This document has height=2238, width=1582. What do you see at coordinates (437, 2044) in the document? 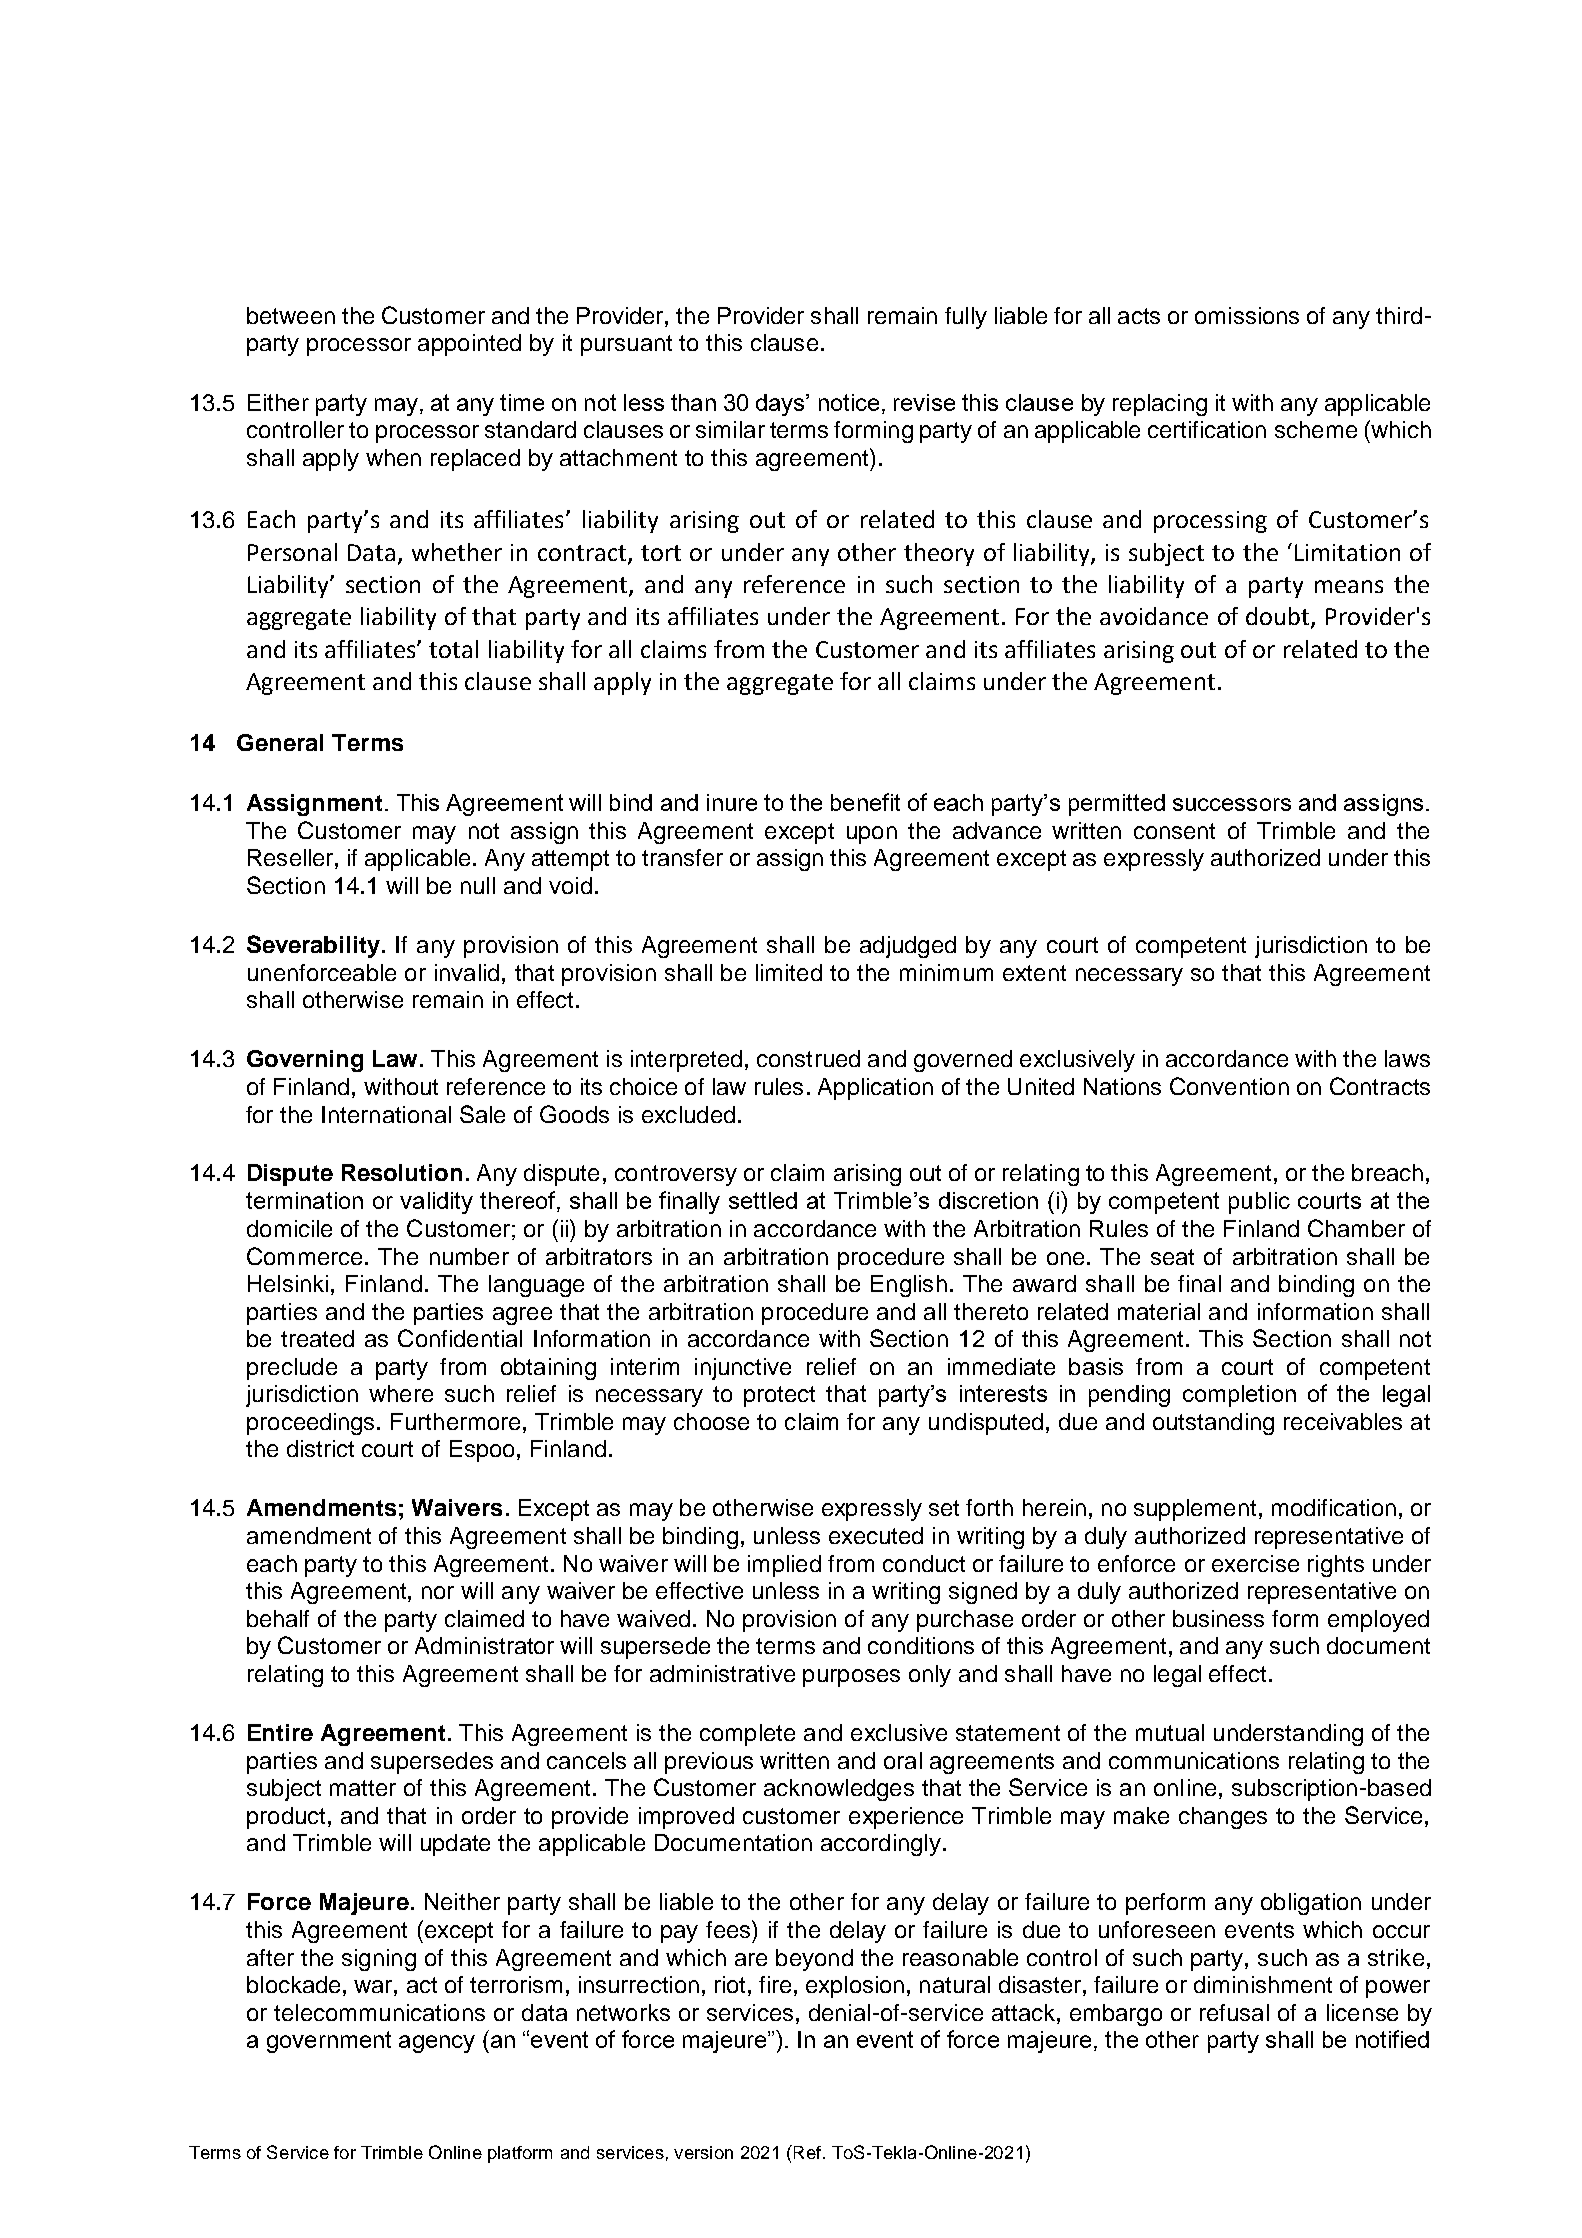
I see `agency` at bounding box center [437, 2044].
